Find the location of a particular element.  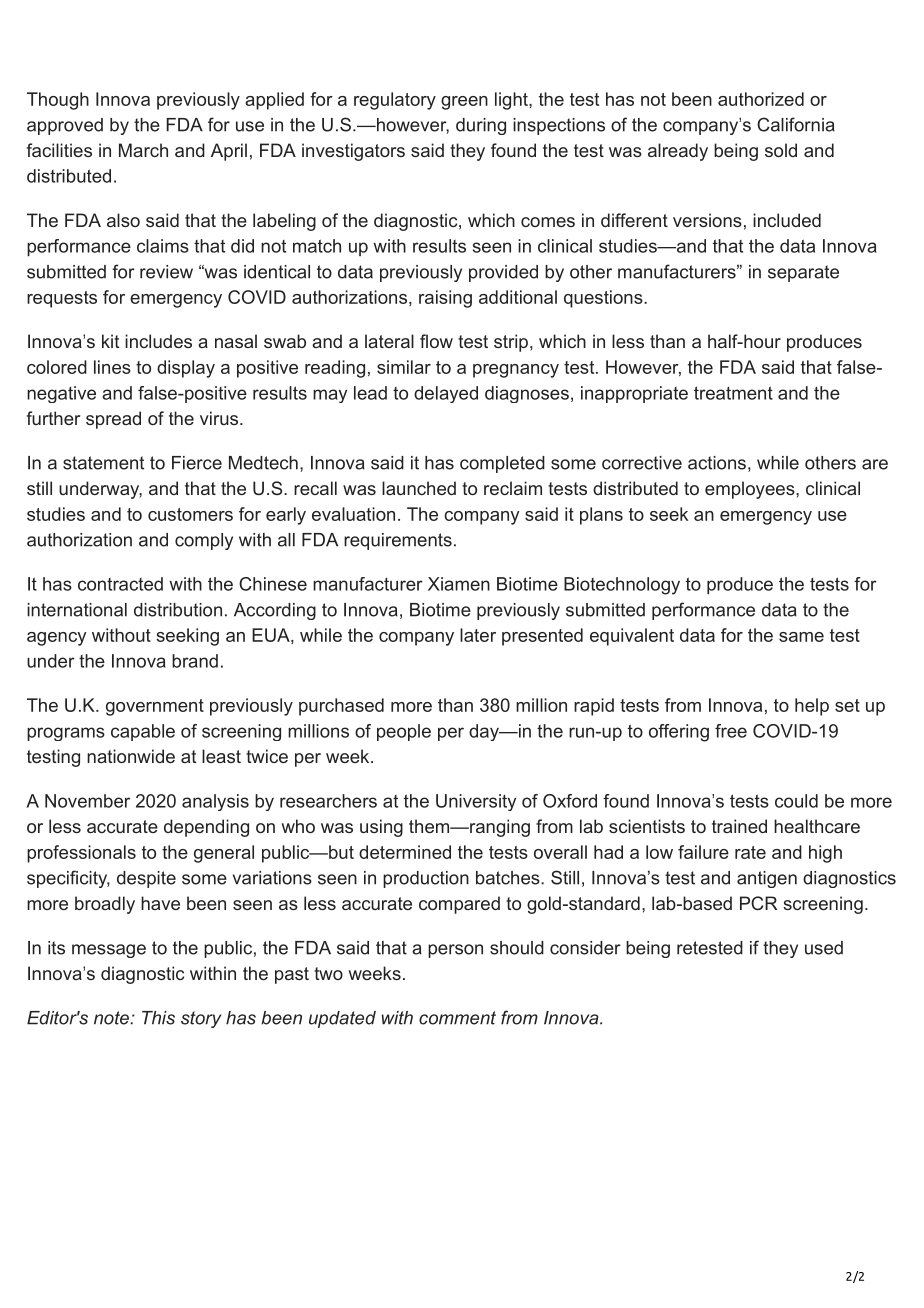

flow is located at coordinates (436, 341).
